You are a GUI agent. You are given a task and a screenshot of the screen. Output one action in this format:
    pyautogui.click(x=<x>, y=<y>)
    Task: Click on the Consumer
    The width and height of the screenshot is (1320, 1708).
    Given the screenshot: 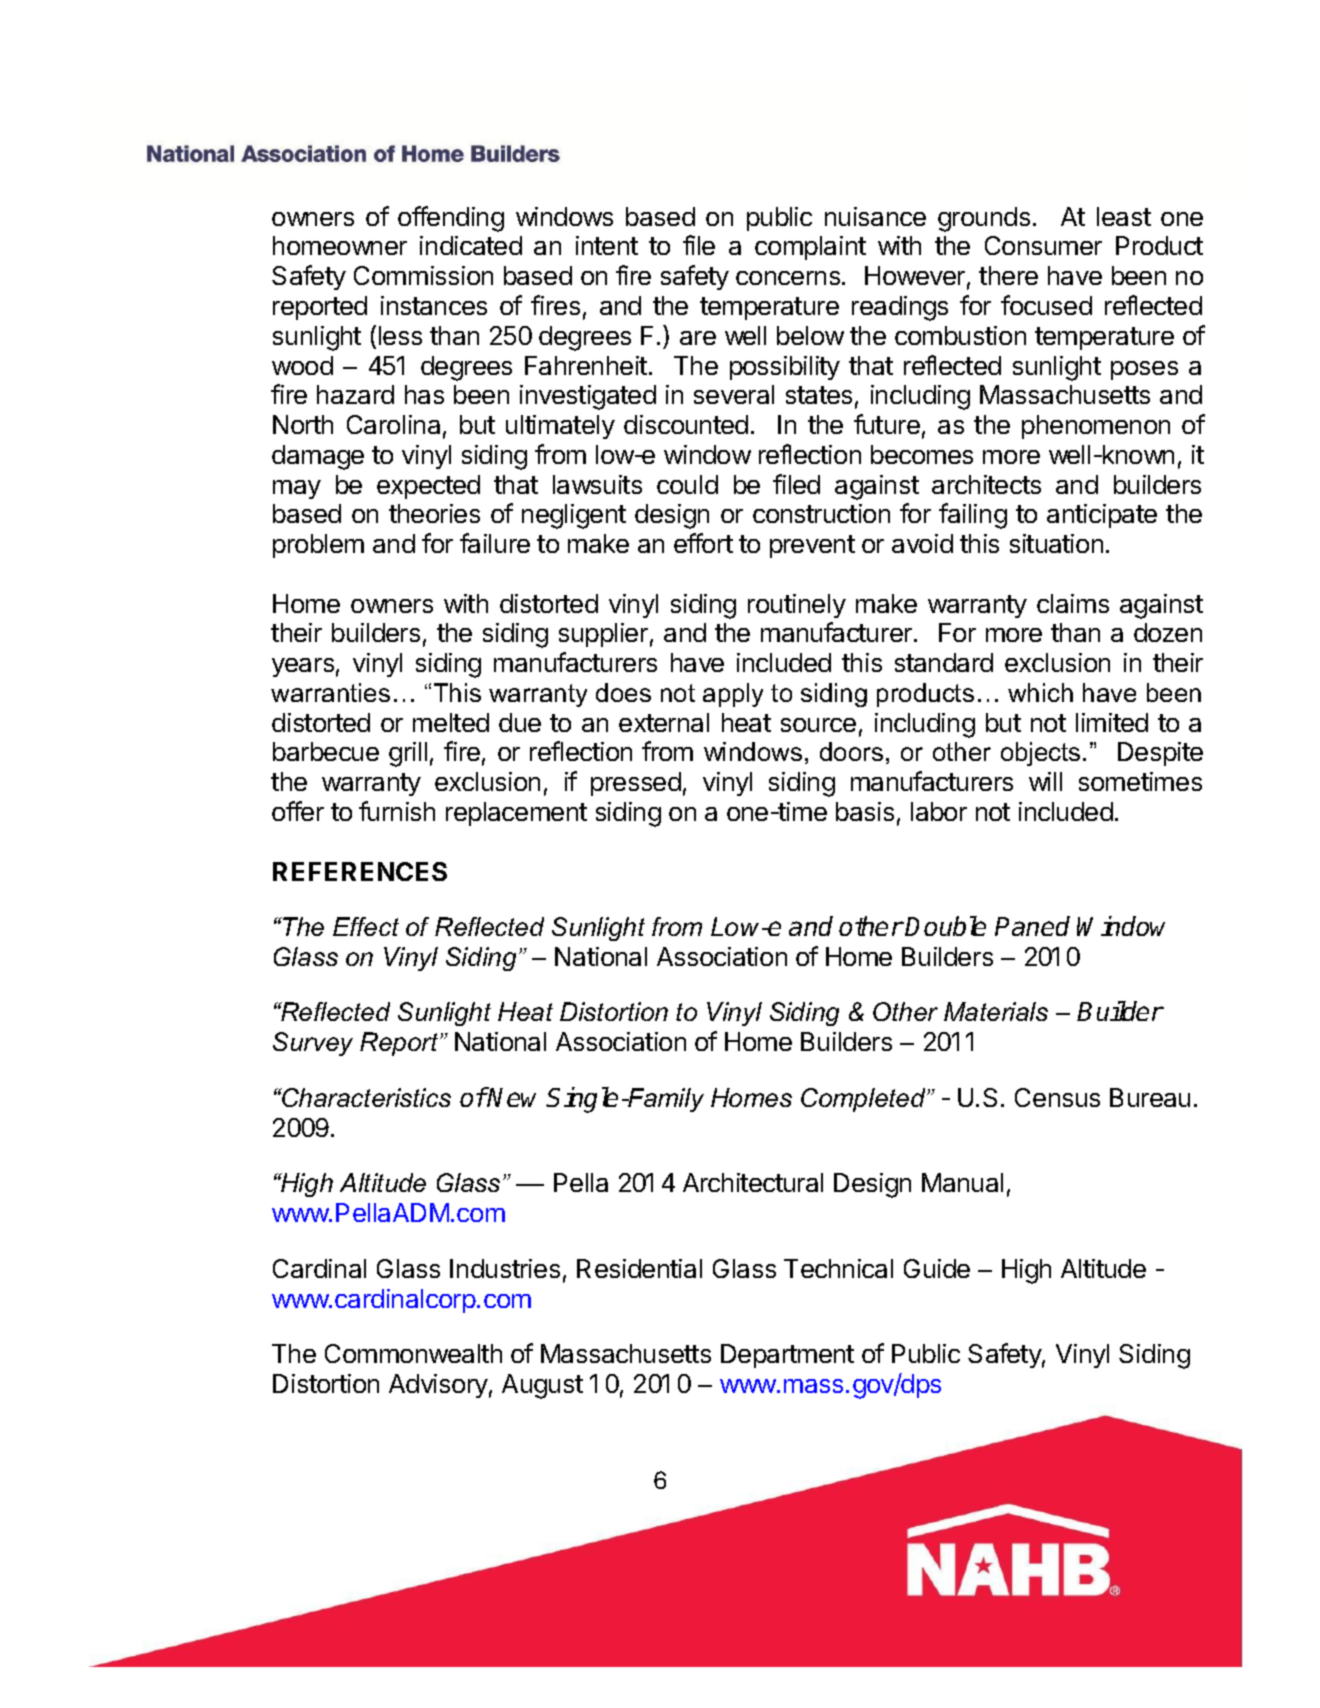 What is the action you would take?
    pyautogui.click(x=1043, y=245)
